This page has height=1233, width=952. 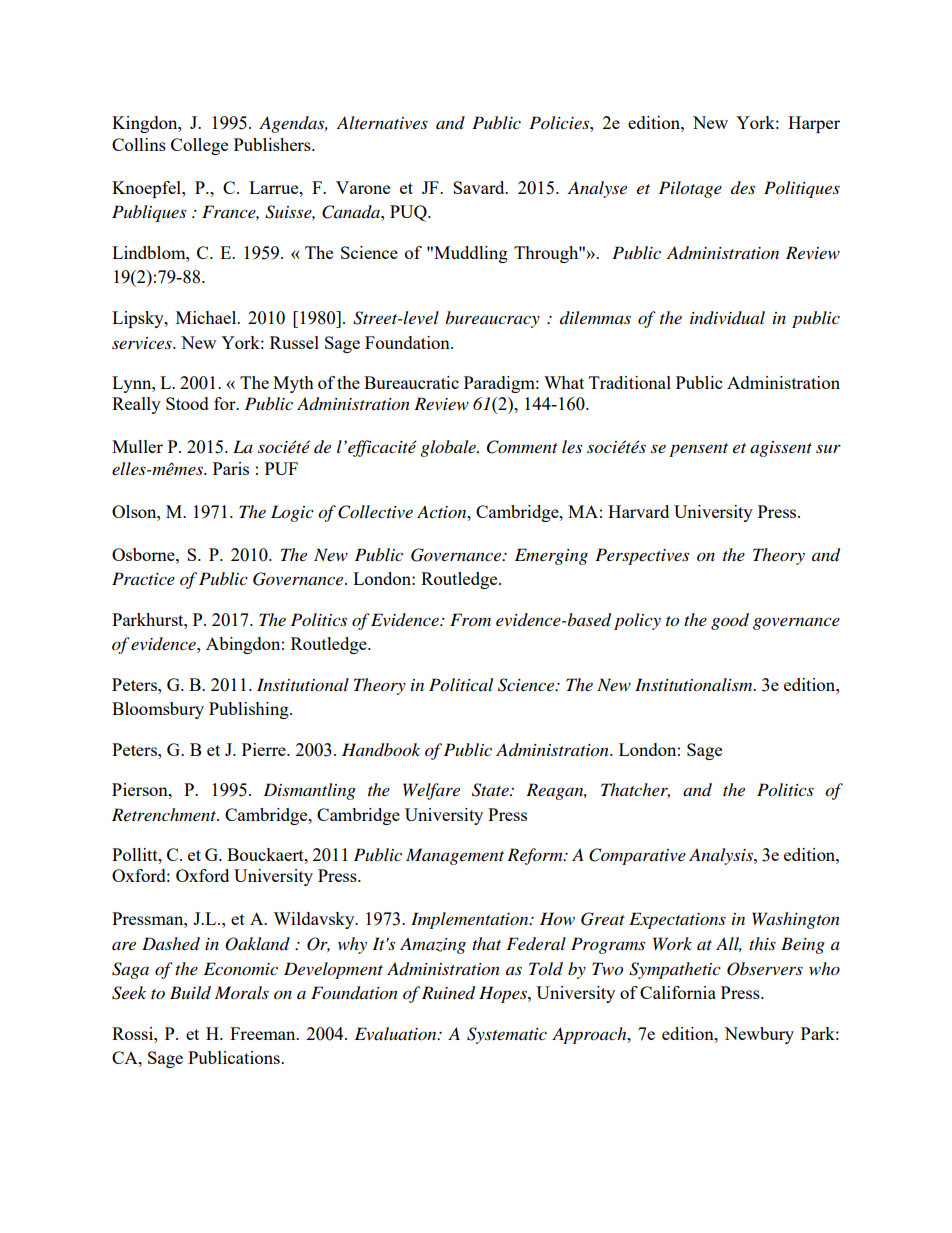 What do you see at coordinates (190, 993) in the page?
I see `Build` at bounding box center [190, 993].
